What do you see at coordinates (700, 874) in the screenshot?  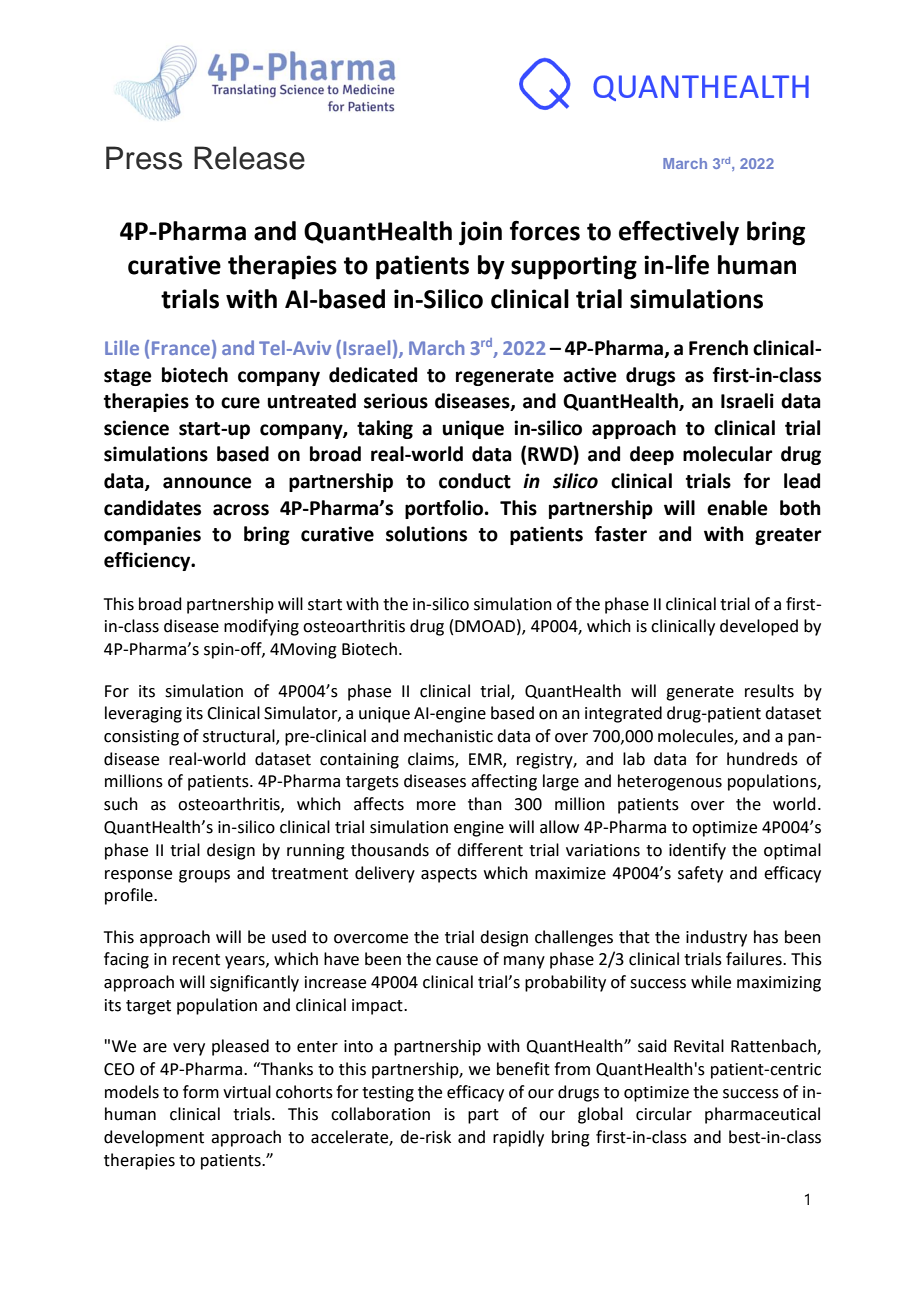 I see `safety` at bounding box center [700, 874].
